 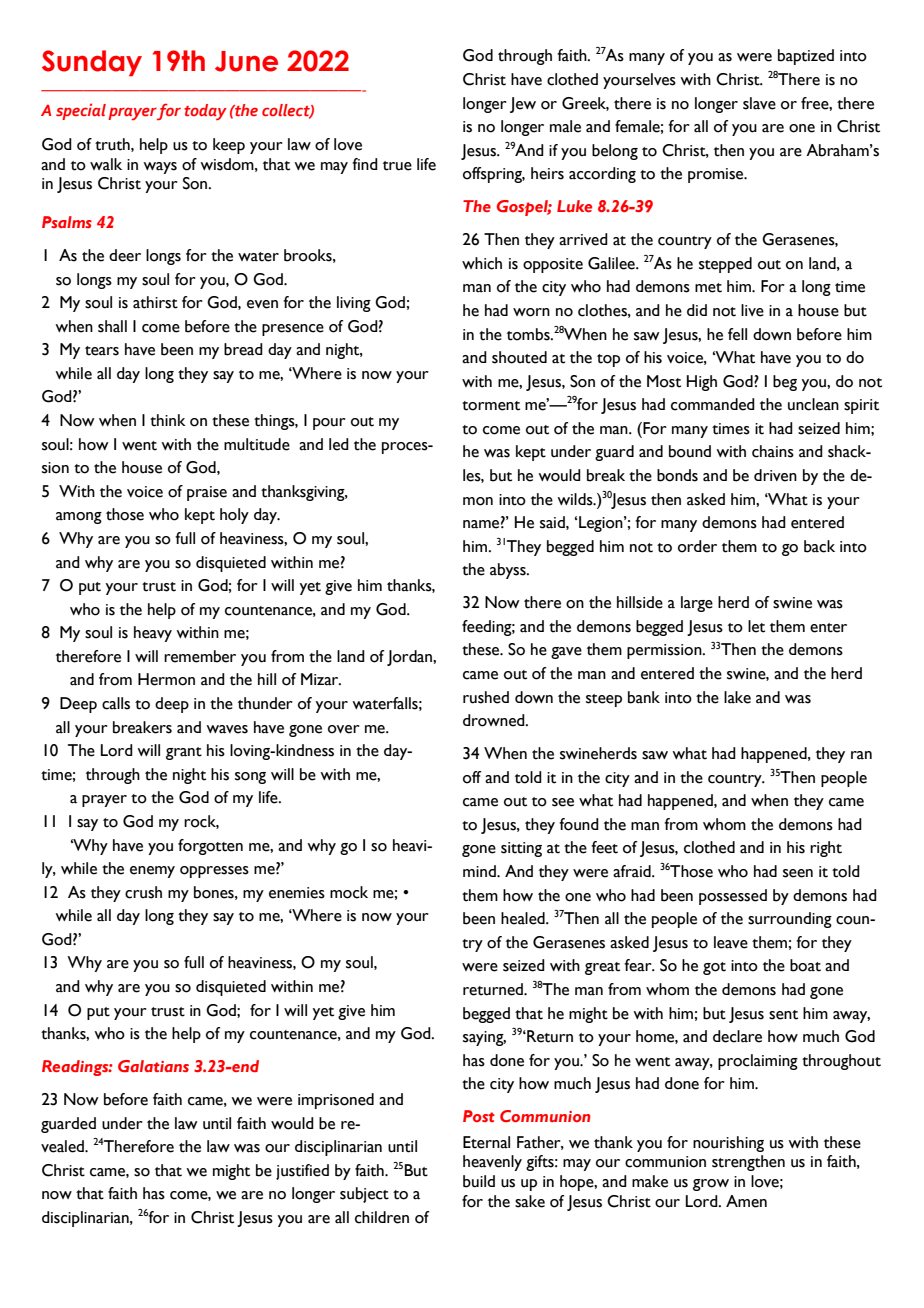 What do you see at coordinates (205, 112) in the screenshot?
I see `today` at bounding box center [205, 112].
